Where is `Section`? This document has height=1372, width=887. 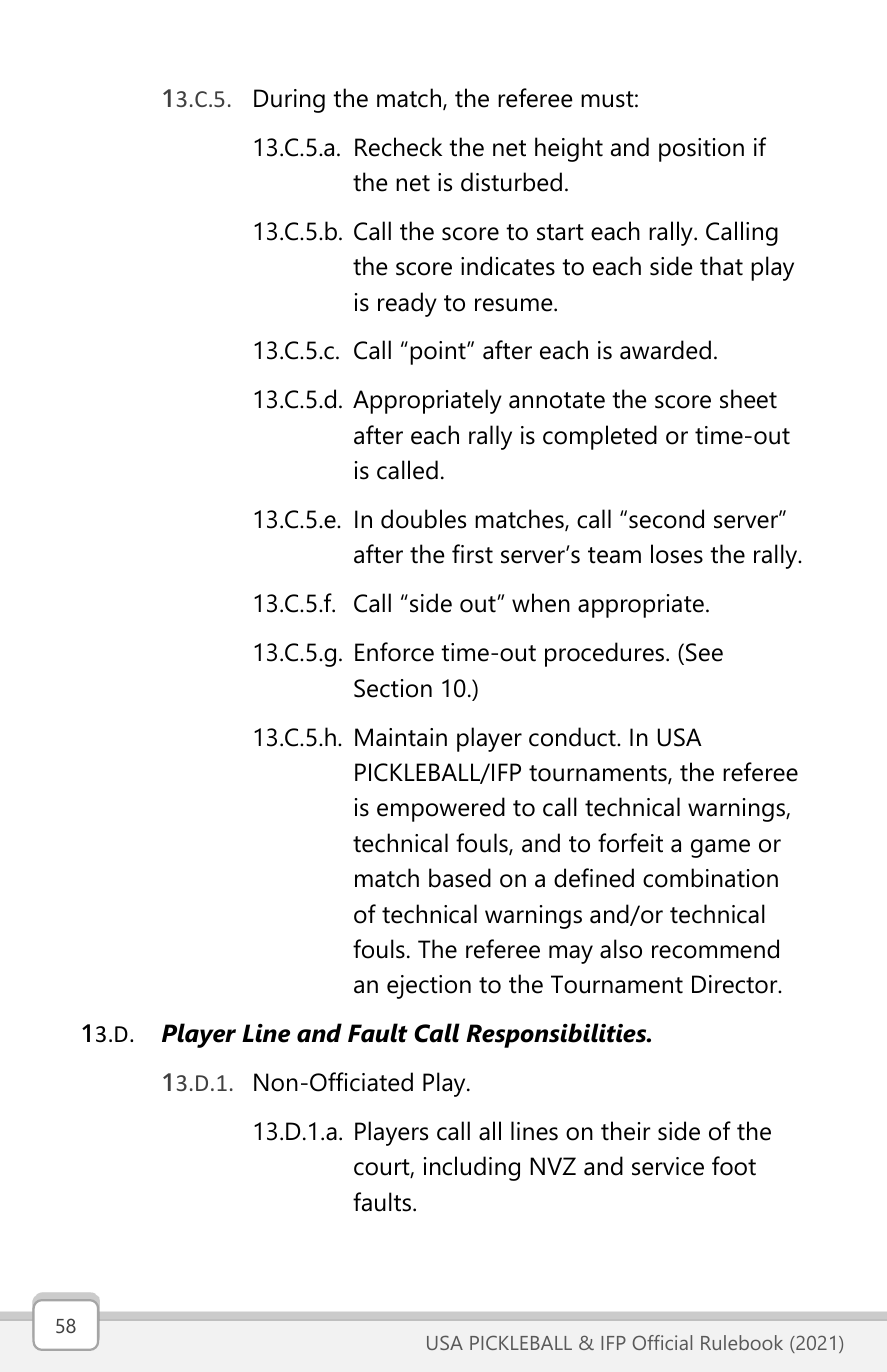
Section is located at coordinates (393, 688).
